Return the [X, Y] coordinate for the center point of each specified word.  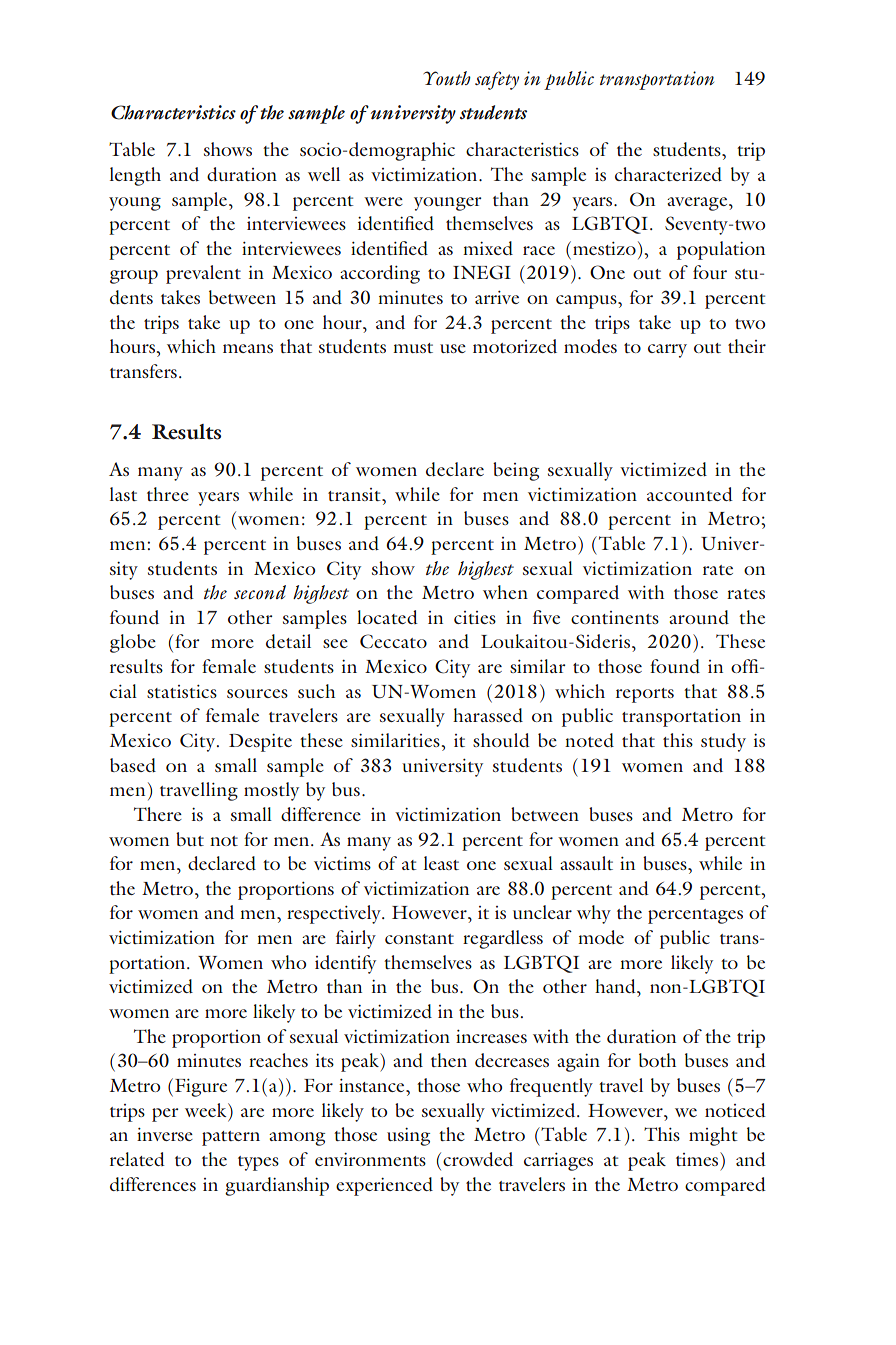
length [135, 176]
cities [475, 617]
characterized [668, 174]
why [594, 914]
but [190, 839]
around [699, 617]
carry [667, 351]
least [441, 863]
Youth [447, 78]
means [248, 348]
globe [133, 643]
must [413, 348]
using [408, 1137]
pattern [231, 1138]
